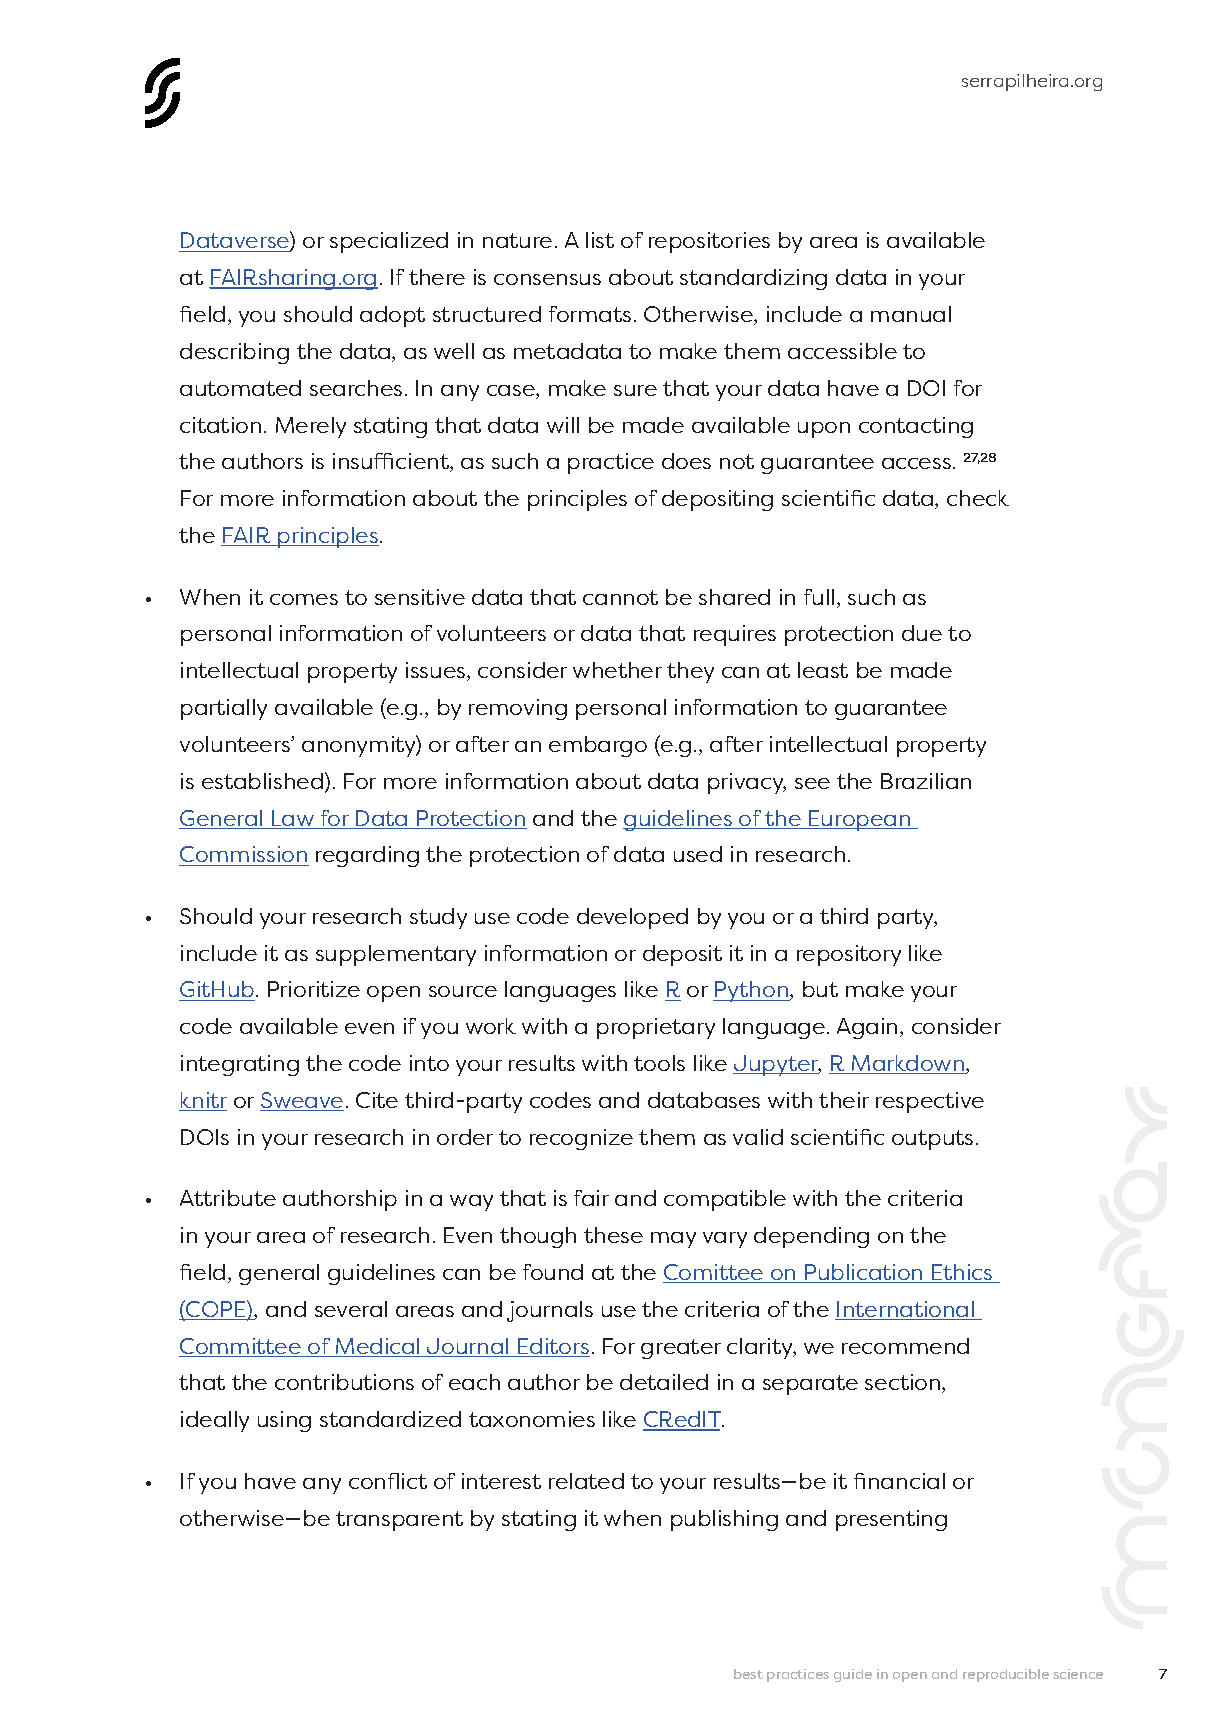 Image resolution: width=1218 pixels, height=1723 pixels. Describe the element at coordinates (590, 314) in the document. I see `formats` at that location.
